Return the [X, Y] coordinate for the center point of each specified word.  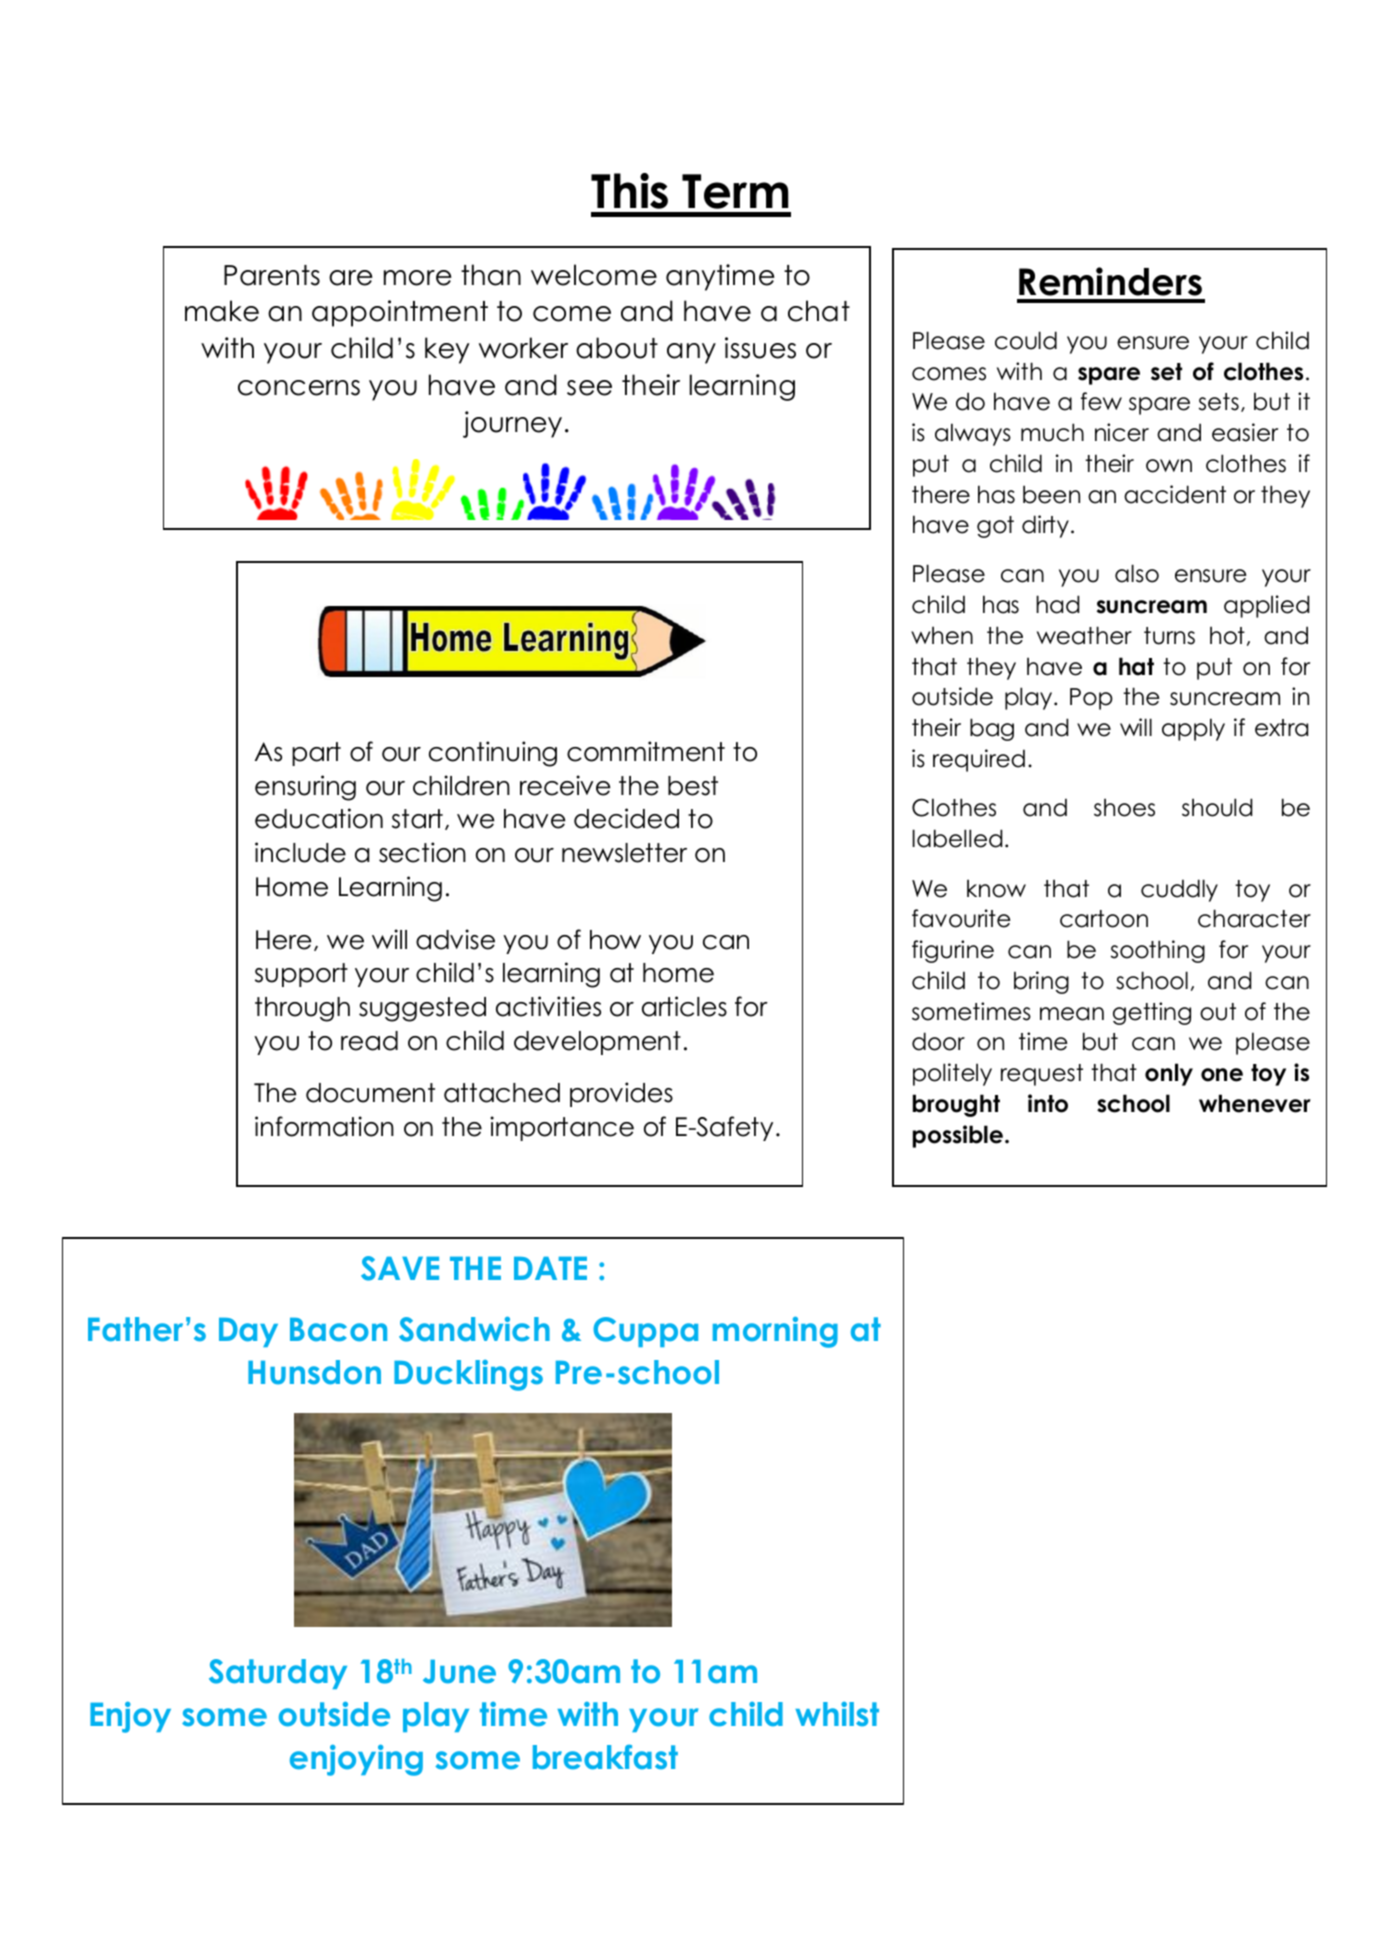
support [301, 975]
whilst [837, 1714]
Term [735, 191]
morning [775, 1332]
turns [1169, 636]
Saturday [278, 1674]
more [418, 278]
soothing [1158, 951]
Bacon [338, 1330]
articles [684, 1006]
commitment [646, 751]
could [1026, 340]
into [1048, 1103]
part [316, 754]
